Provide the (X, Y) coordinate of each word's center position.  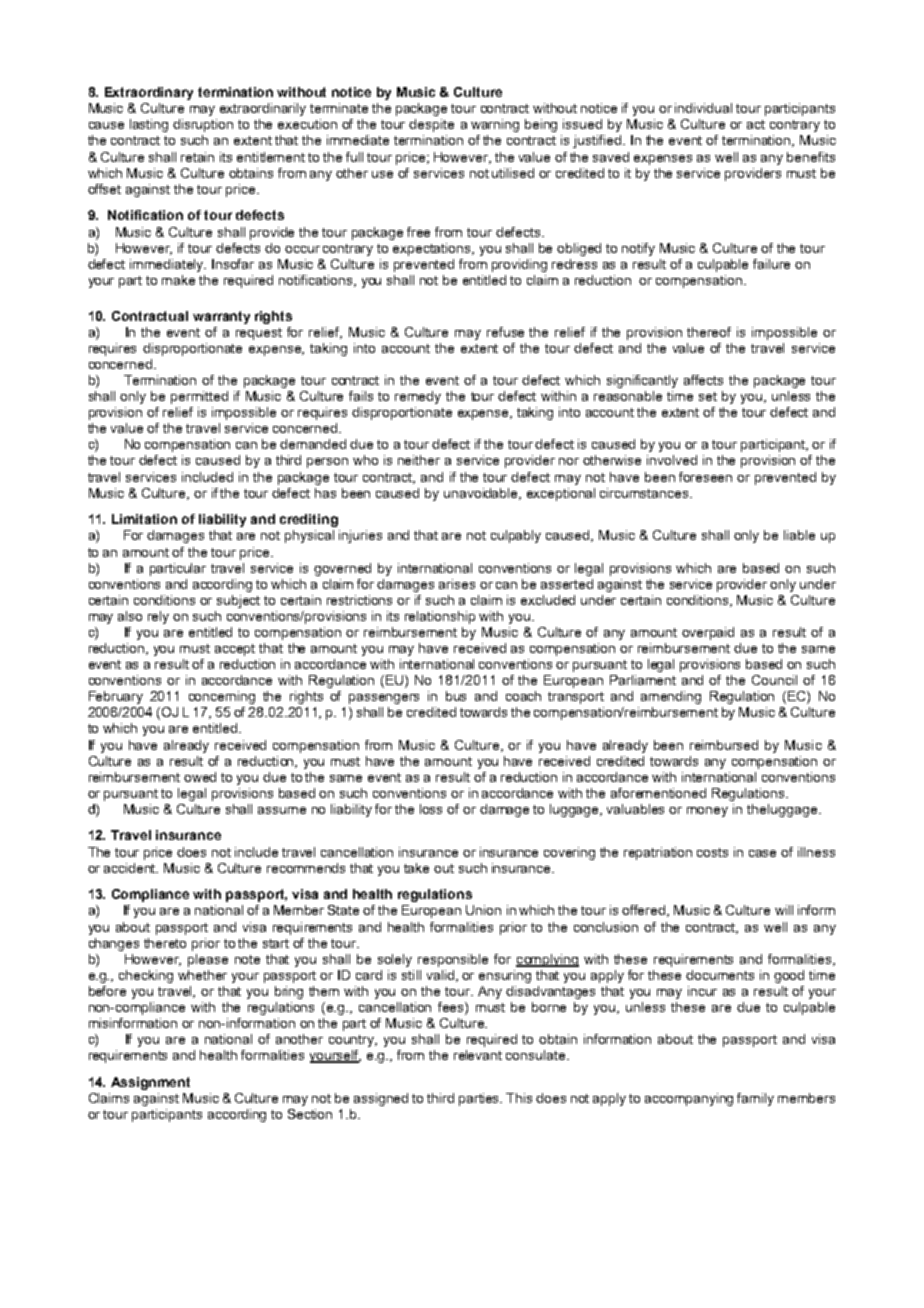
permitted (199, 397)
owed (200, 777)
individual (703, 108)
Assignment (150, 1083)
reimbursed (724, 745)
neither (419, 460)
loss (431, 809)
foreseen (705, 477)
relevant (478, 1055)
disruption (203, 125)
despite (431, 125)
